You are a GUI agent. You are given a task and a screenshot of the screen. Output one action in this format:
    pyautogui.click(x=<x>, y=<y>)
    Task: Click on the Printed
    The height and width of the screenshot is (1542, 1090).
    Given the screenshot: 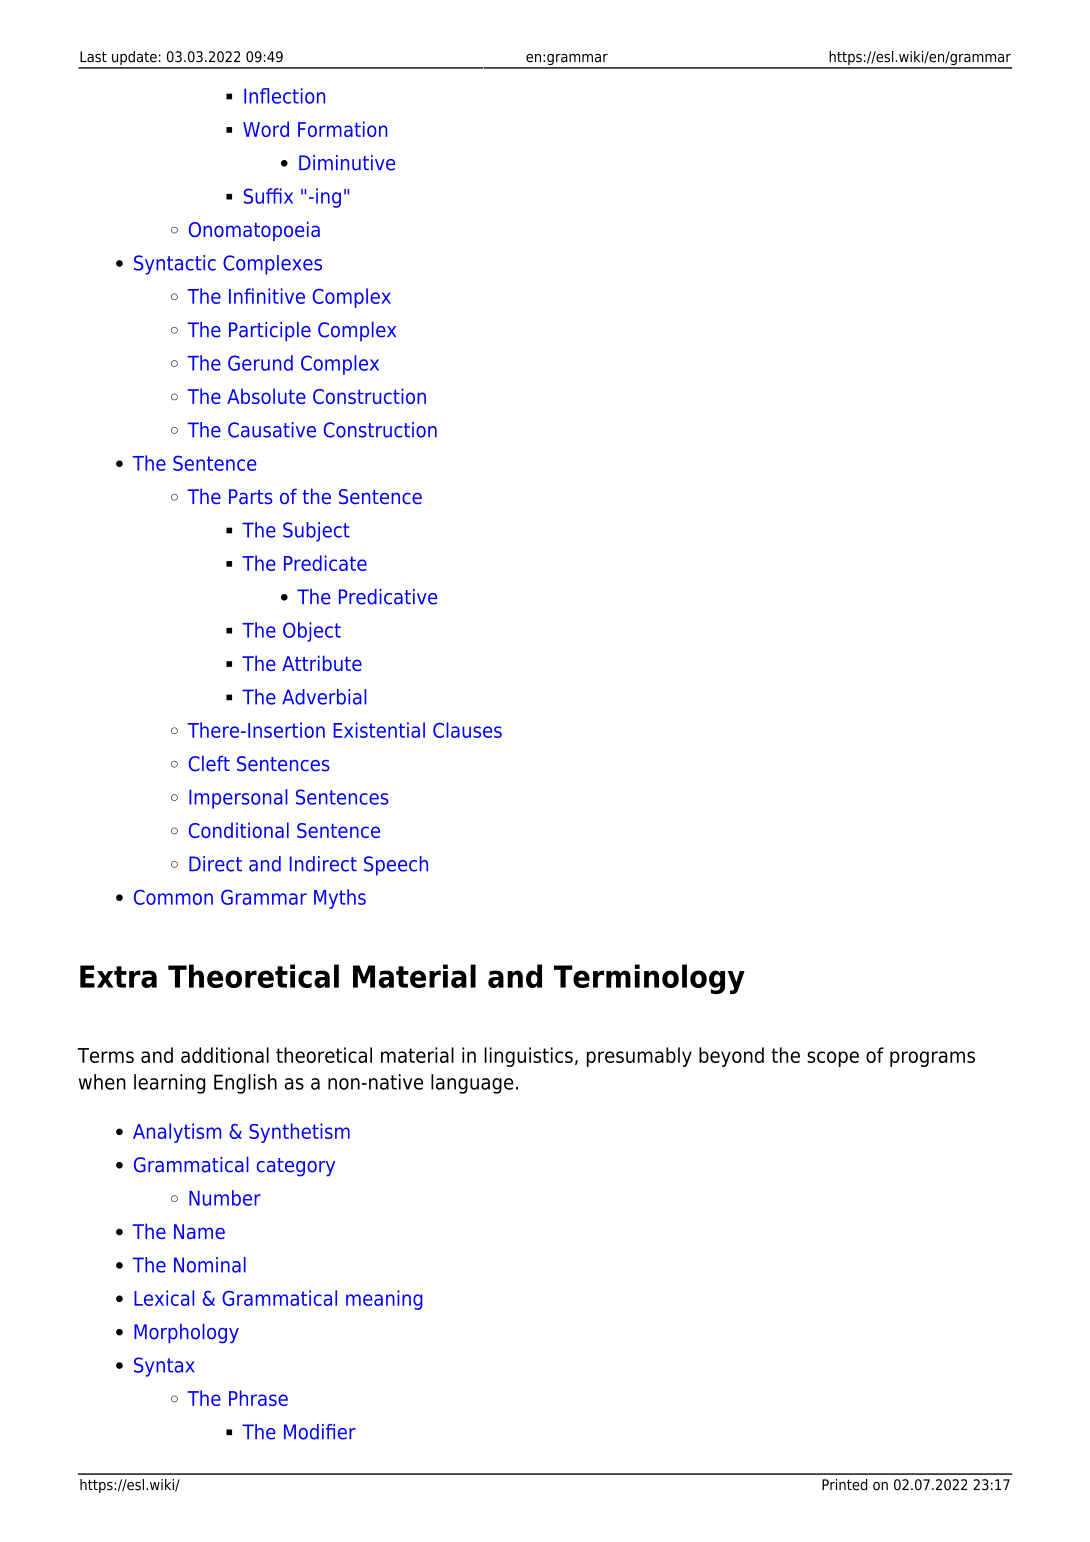 What is the action you would take?
    pyautogui.click(x=844, y=1485)
